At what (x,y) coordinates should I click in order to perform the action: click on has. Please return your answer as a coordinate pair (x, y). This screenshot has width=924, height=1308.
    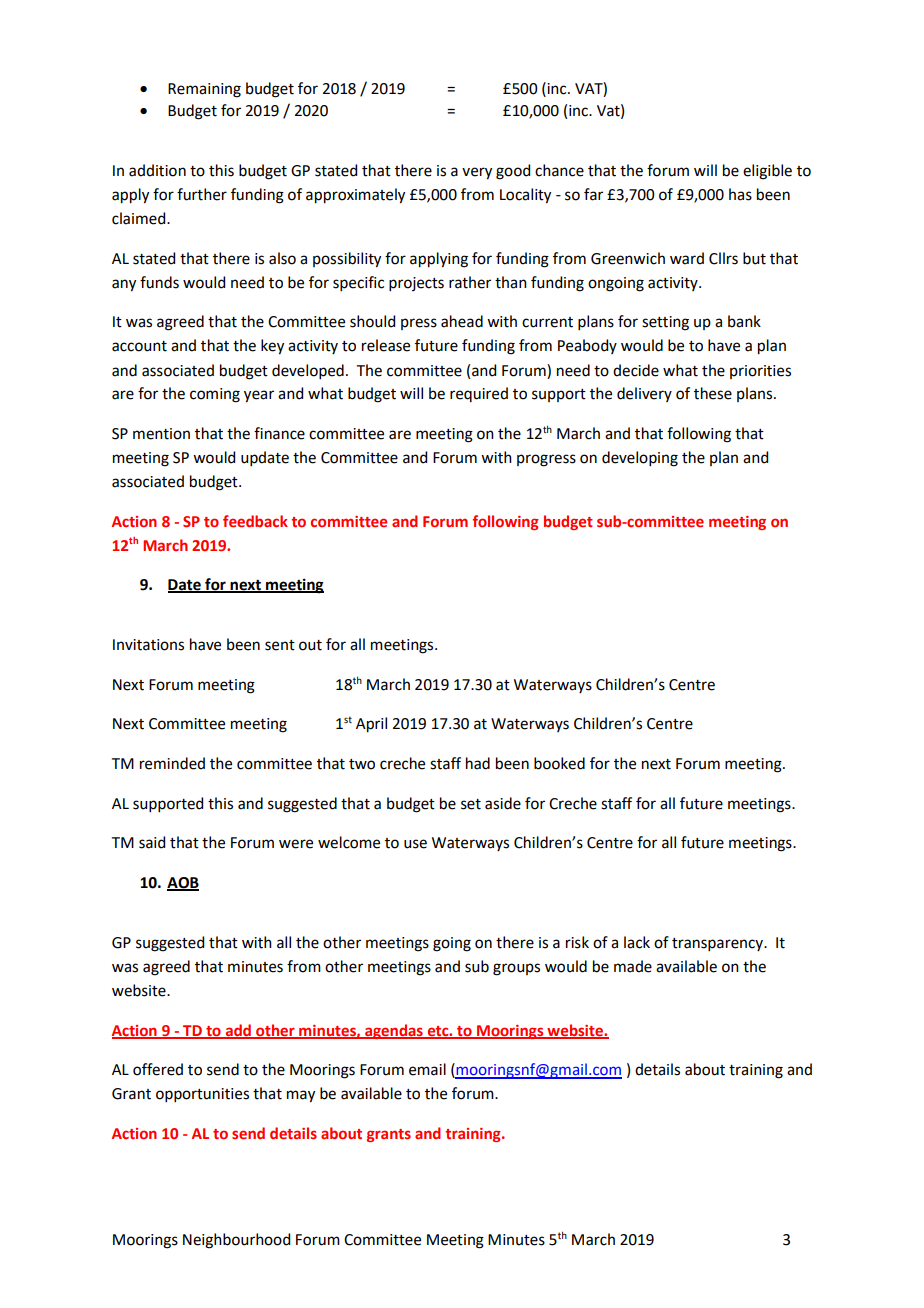
    Looking at the image, I should click on (740, 194).
